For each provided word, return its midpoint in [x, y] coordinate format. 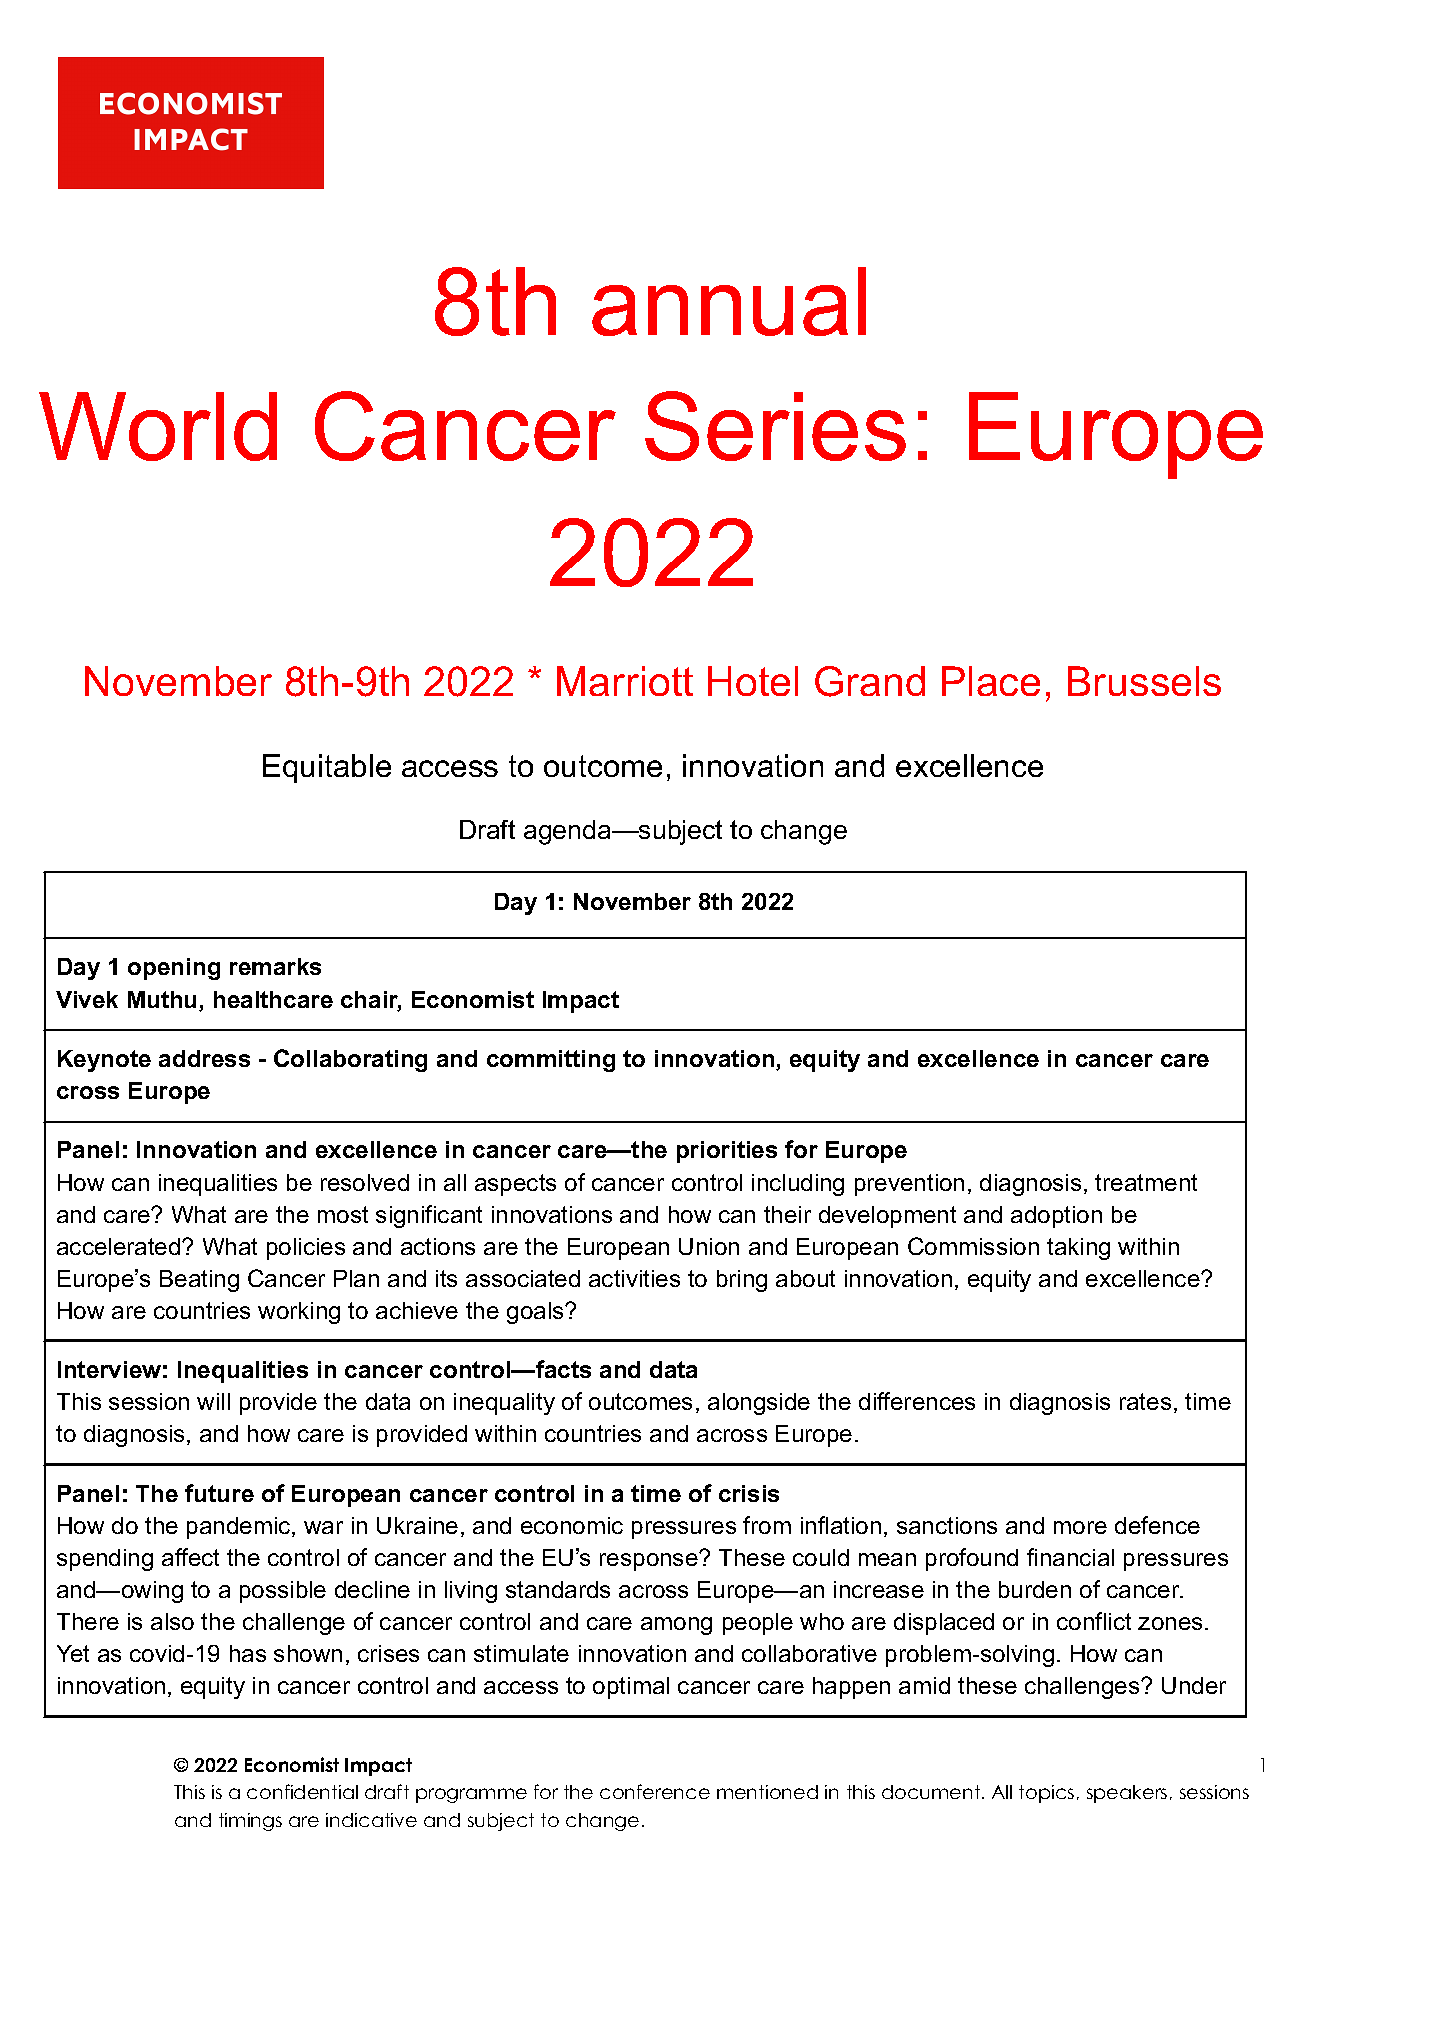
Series [775, 426]
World [158, 426]
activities [634, 1278]
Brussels [1144, 681]
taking [1078, 1249]
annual [729, 301]
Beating [199, 1281]
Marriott [625, 681]
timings [250, 1822]
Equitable [327, 768]
